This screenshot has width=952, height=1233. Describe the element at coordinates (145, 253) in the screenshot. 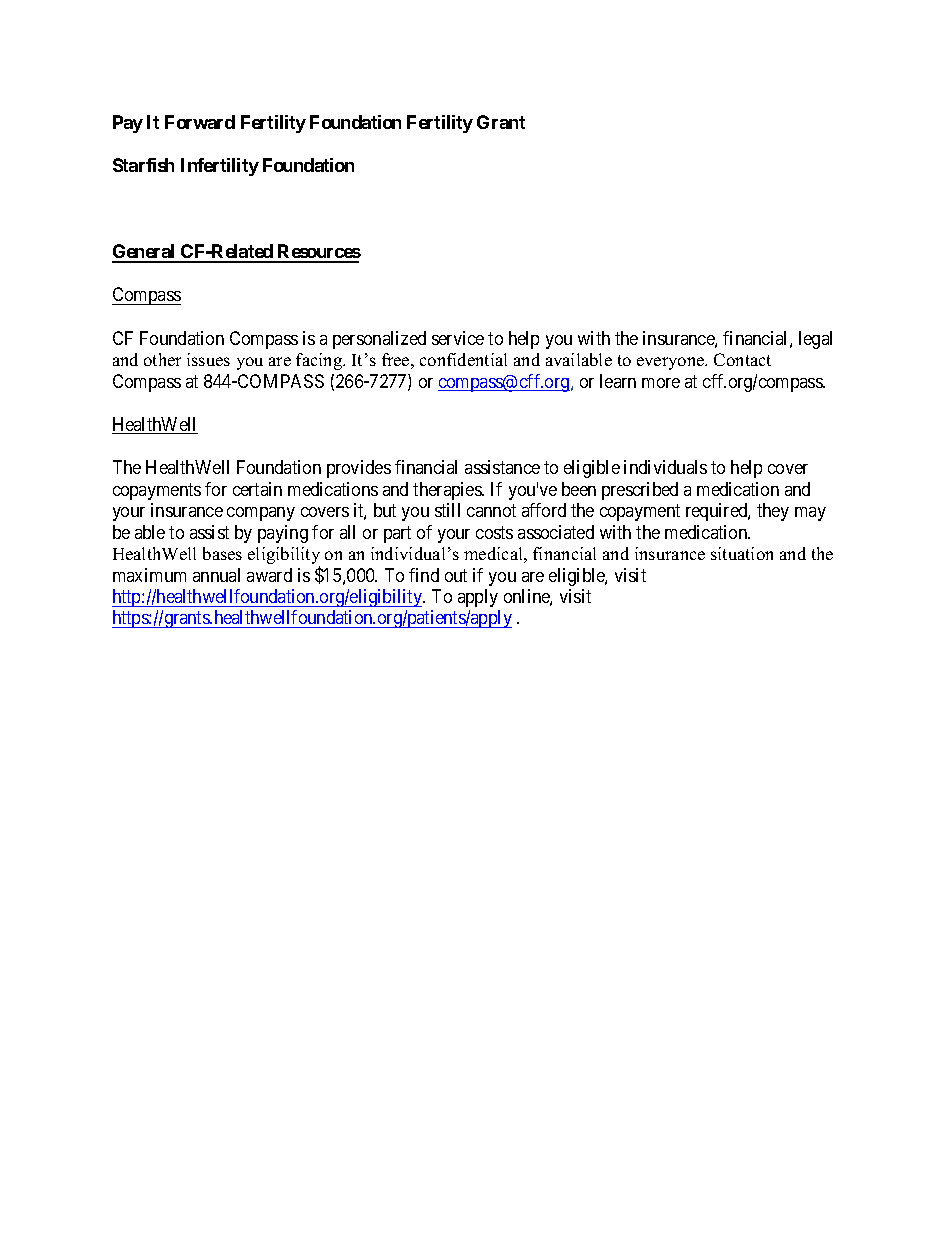

I see `General` at that location.
